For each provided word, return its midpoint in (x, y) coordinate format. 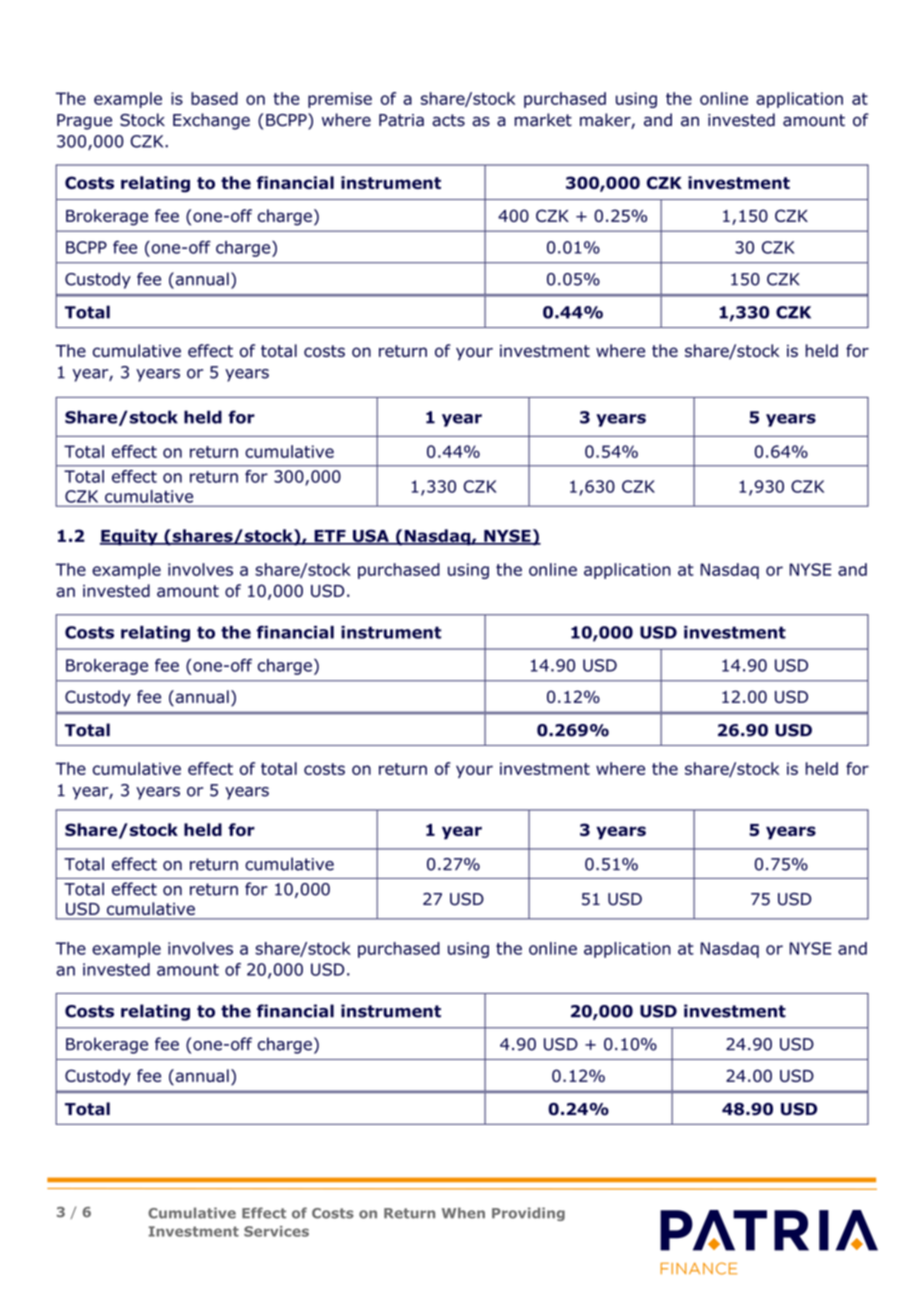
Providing (528, 1214)
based (214, 98)
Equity (130, 537)
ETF (330, 537)
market (543, 120)
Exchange (211, 121)
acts (448, 120)
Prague (84, 122)
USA (370, 537)
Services (276, 1231)
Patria (401, 120)
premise (340, 100)
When (463, 1213)
